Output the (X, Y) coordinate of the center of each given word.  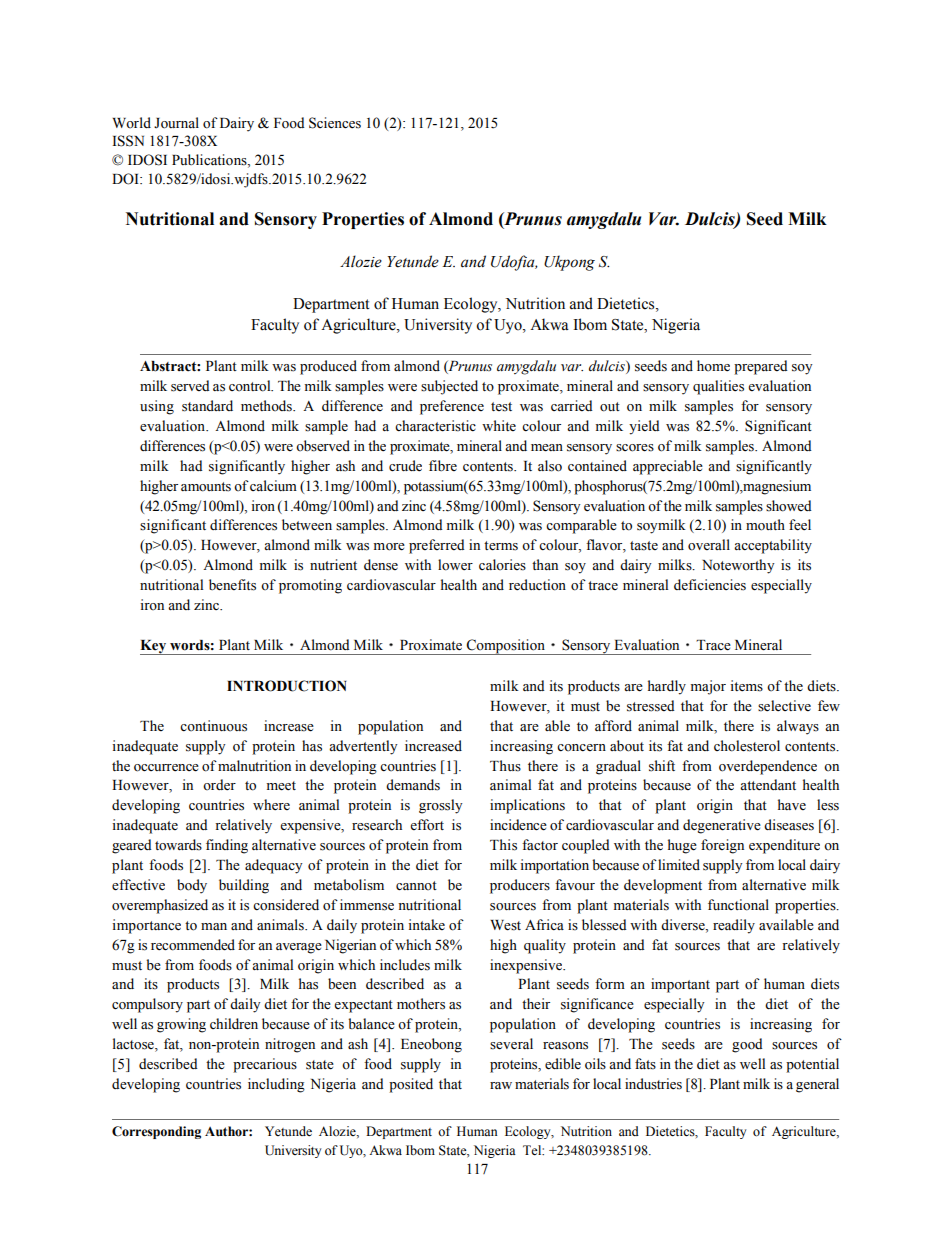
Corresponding (156, 1132)
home (713, 366)
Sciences (335, 123)
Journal (176, 123)
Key (154, 647)
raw (501, 1085)
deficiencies (710, 585)
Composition (506, 647)
